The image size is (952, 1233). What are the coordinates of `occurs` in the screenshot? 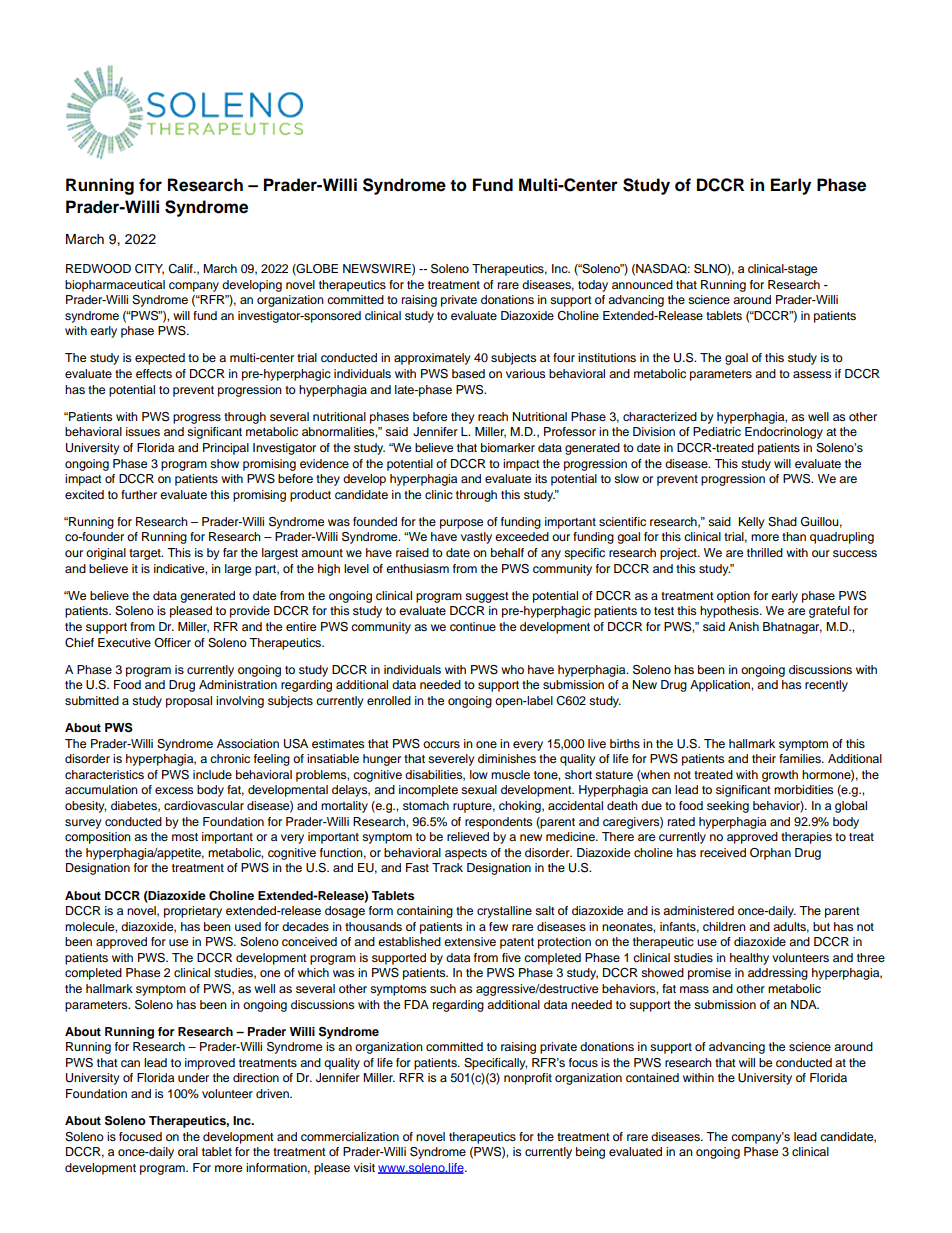 It's located at (441, 744).
